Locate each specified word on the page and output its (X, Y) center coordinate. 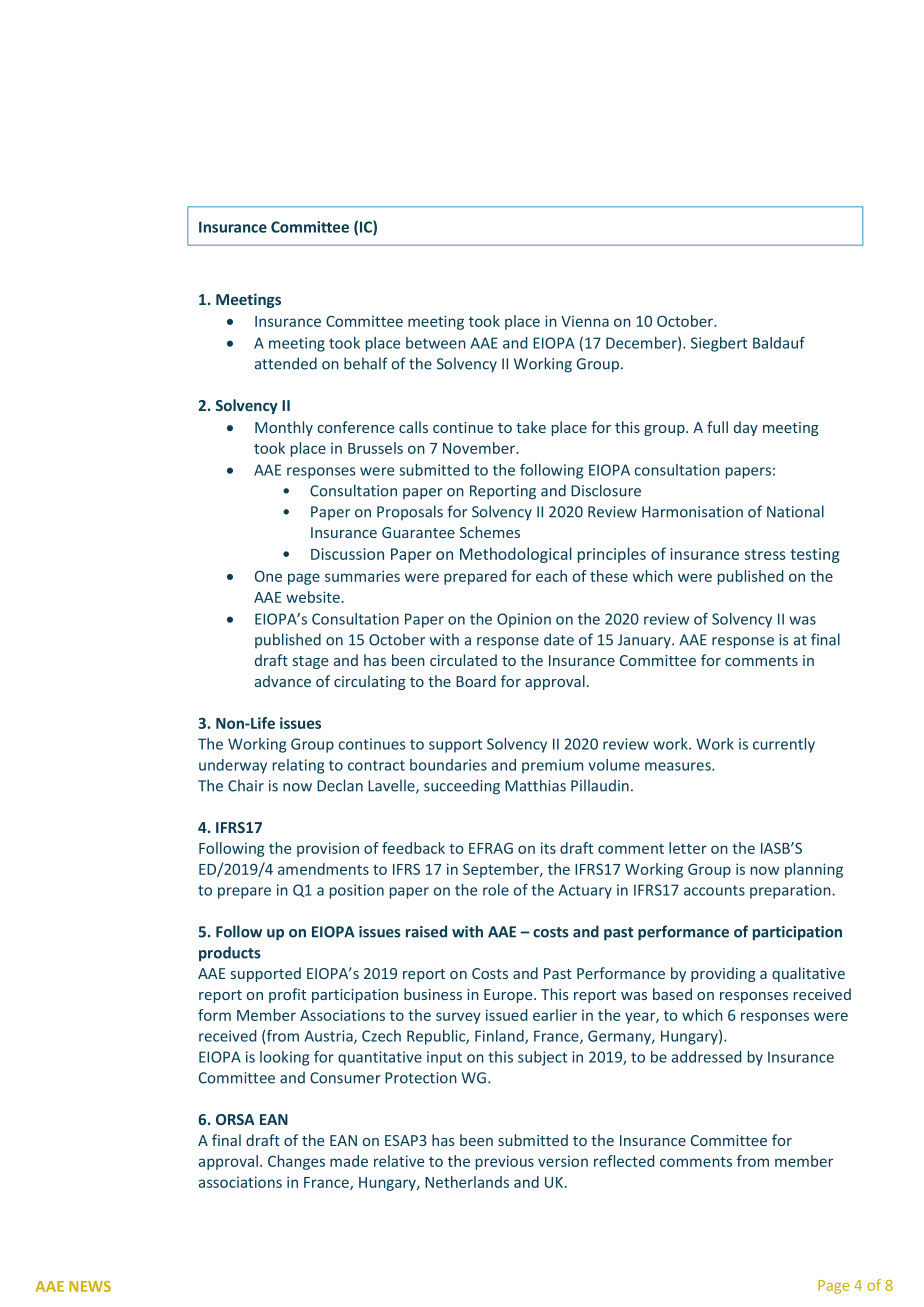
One (268, 576)
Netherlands (467, 1182)
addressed (706, 1057)
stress (765, 554)
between (436, 343)
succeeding (462, 787)
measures (679, 766)
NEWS (90, 1286)
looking (284, 1058)
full (717, 427)
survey (458, 1018)
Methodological (516, 555)
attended (286, 363)
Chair (246, 785)
